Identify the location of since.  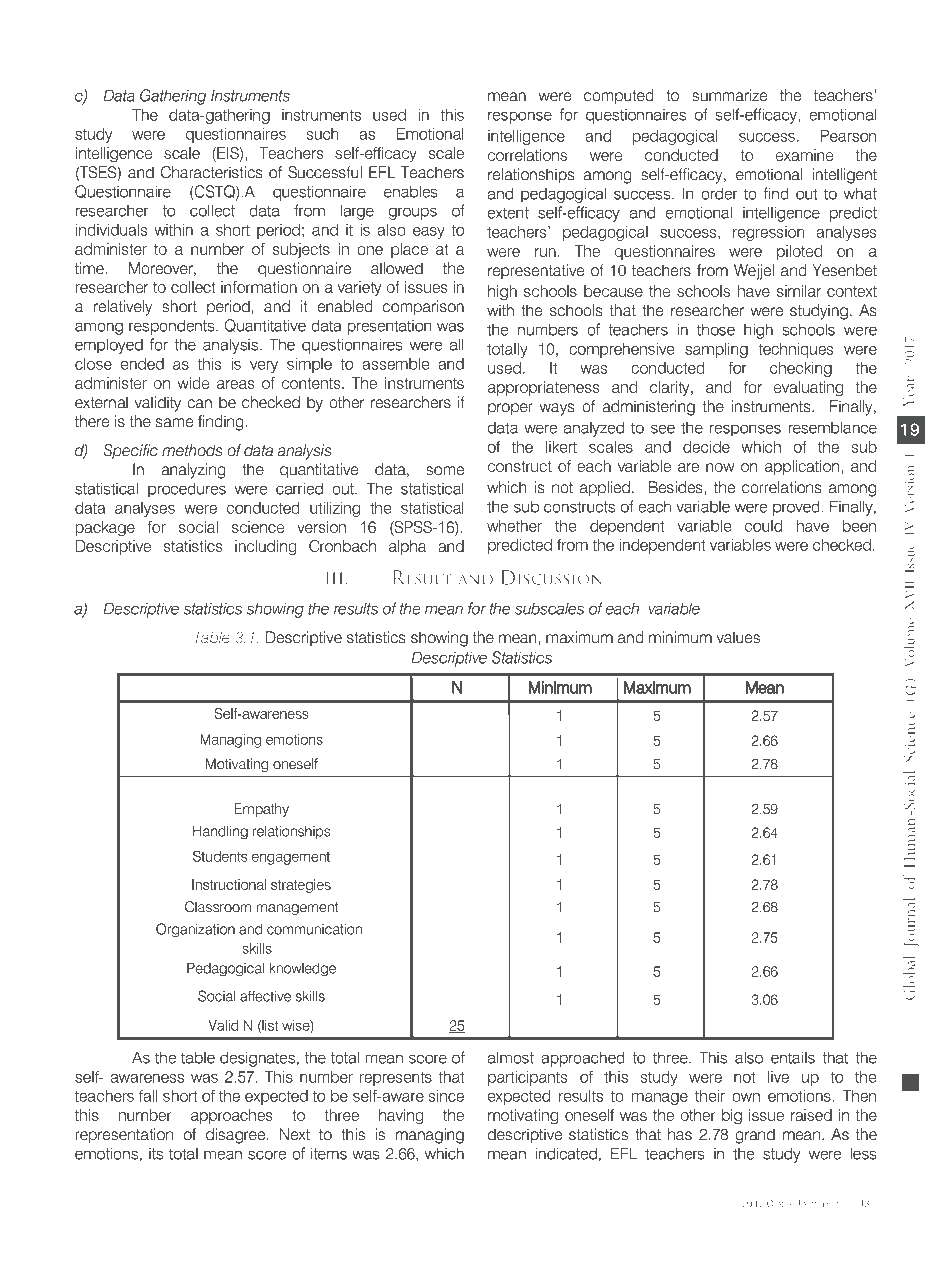
(446, 1096).
